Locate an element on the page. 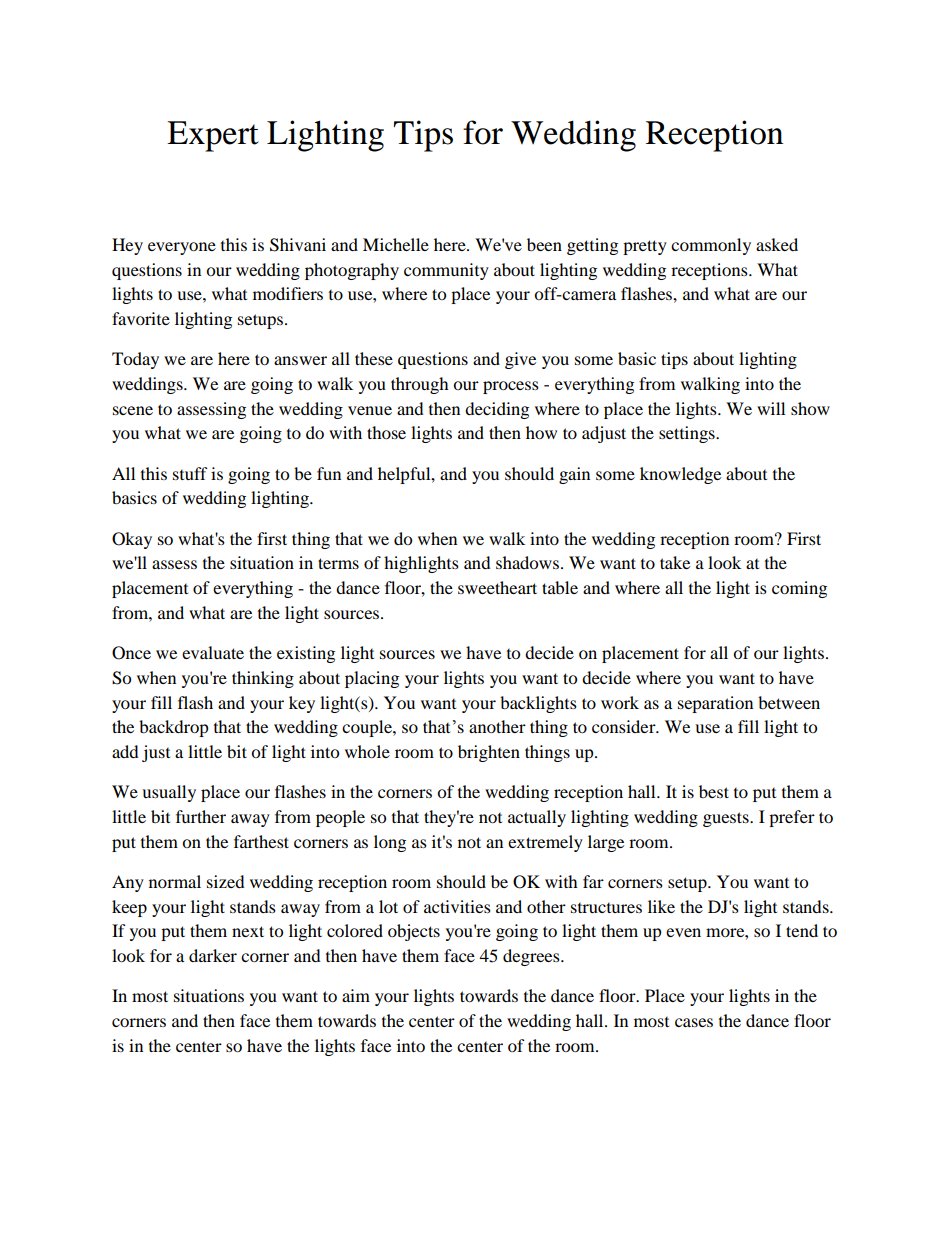 This page has width=952, height=1233. separation is located at coordinates (715, 704).
